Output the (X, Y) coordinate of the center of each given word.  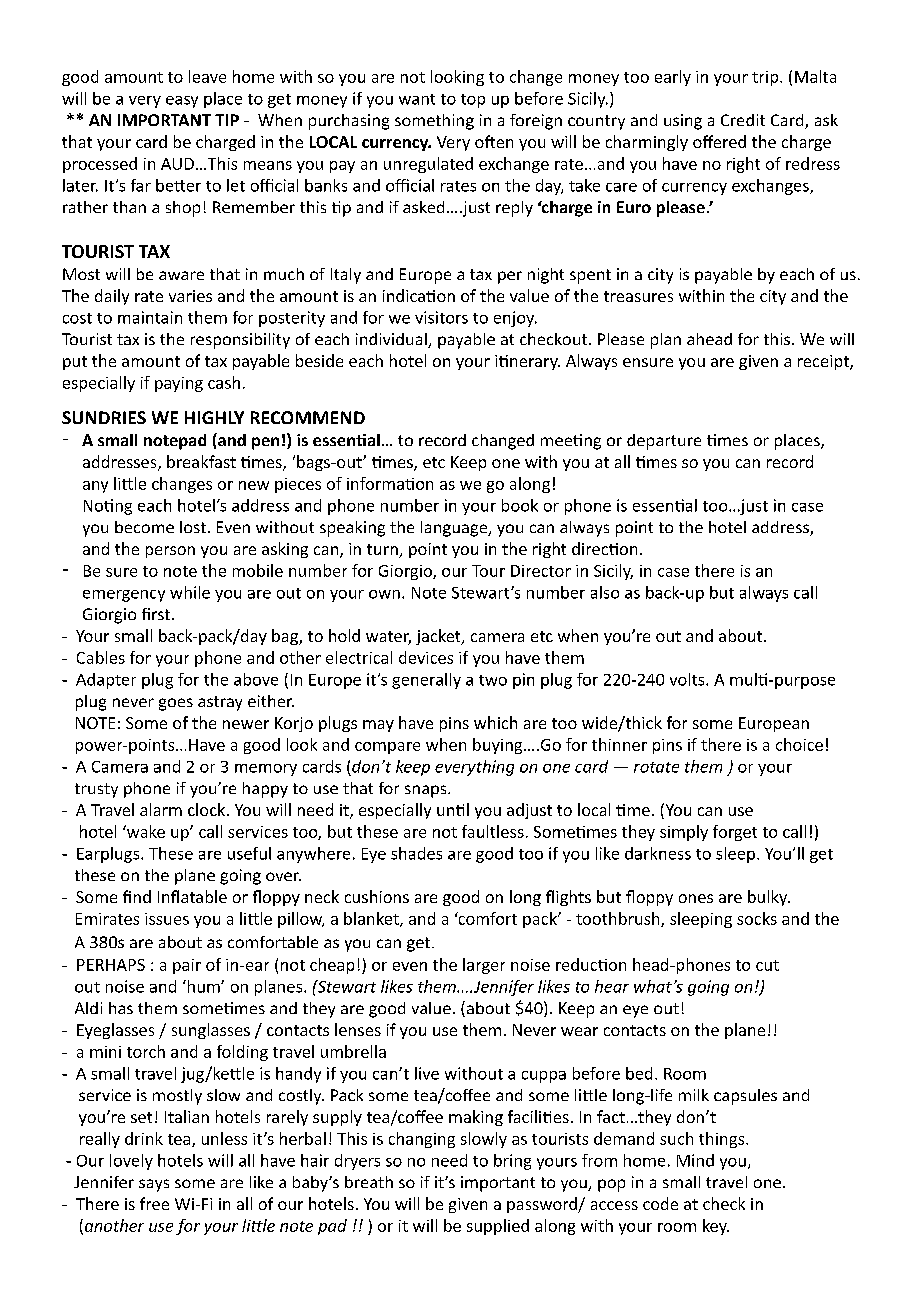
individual (392, 340)
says (154, 1185)
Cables (101, 657)
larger (484, 966)
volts (688, 679)
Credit (743, 120)
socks (757, 918)
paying (179, 384)
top (473, 101)
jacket (439, 637)
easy (182, 102)
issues (167, 919)
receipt (824, 362)
